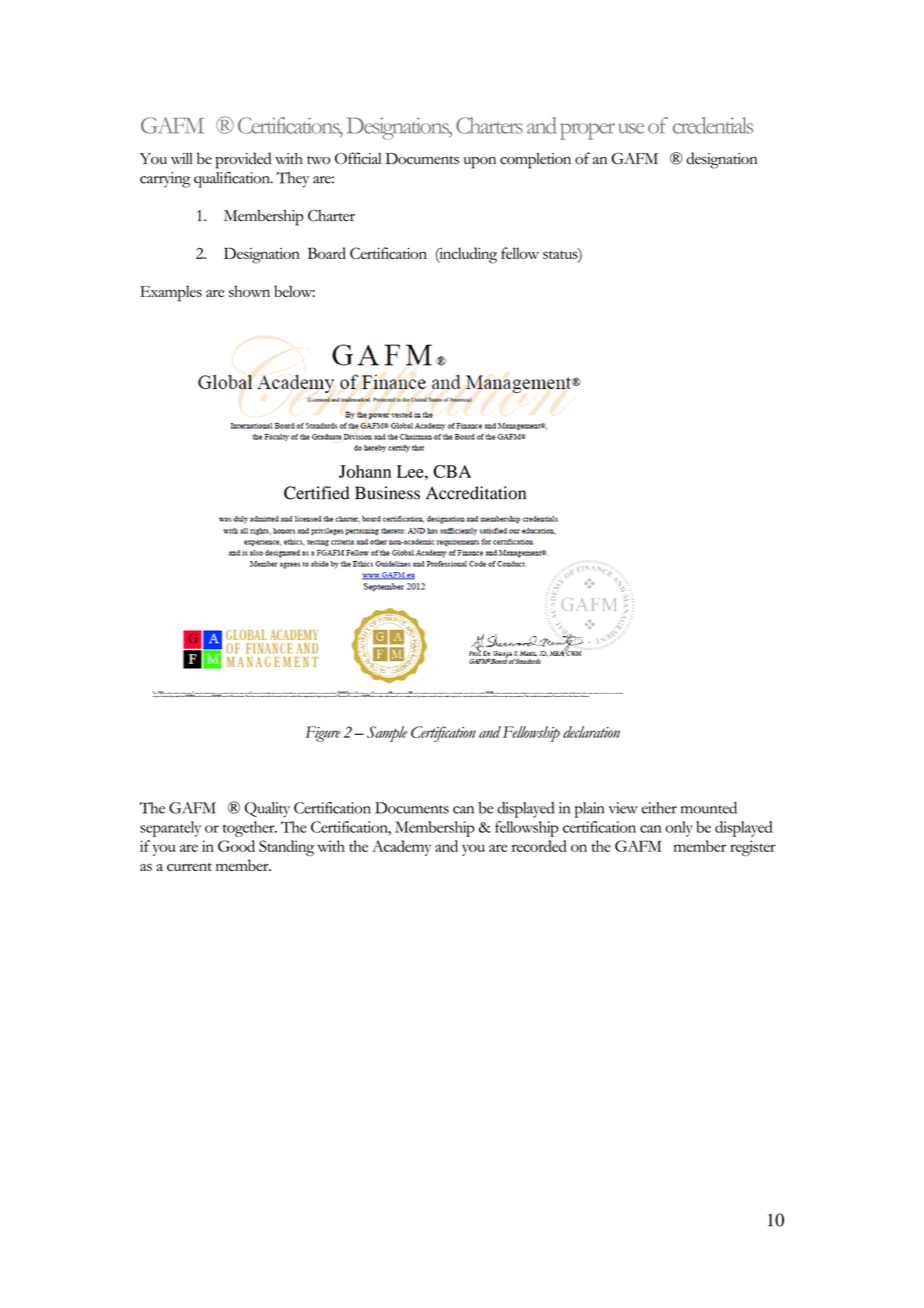 This screenshot has width=924, height=1308. I want to click on Board, so click(327, 253).
